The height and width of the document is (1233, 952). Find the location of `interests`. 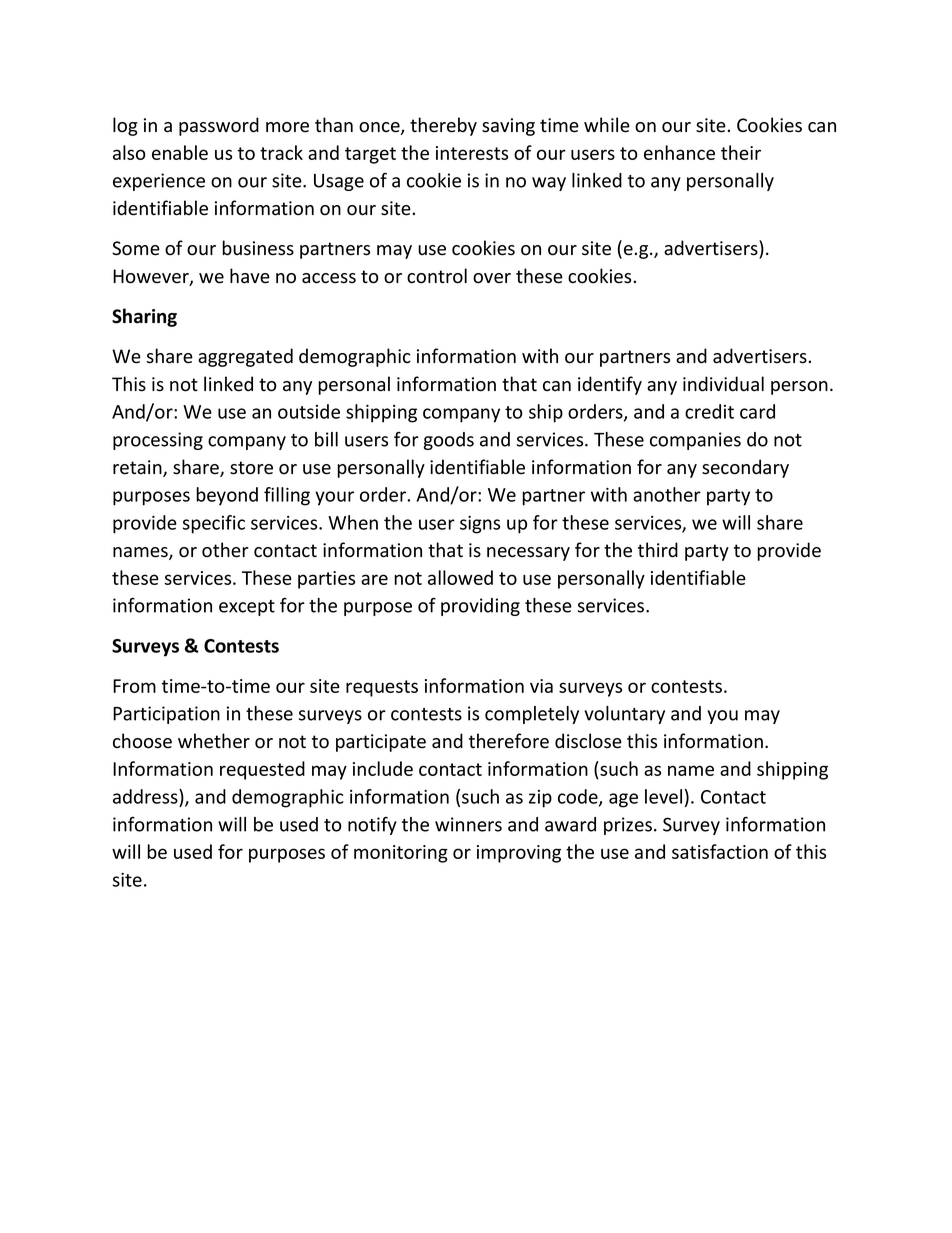

interests is located at coordinates (472, 153).
